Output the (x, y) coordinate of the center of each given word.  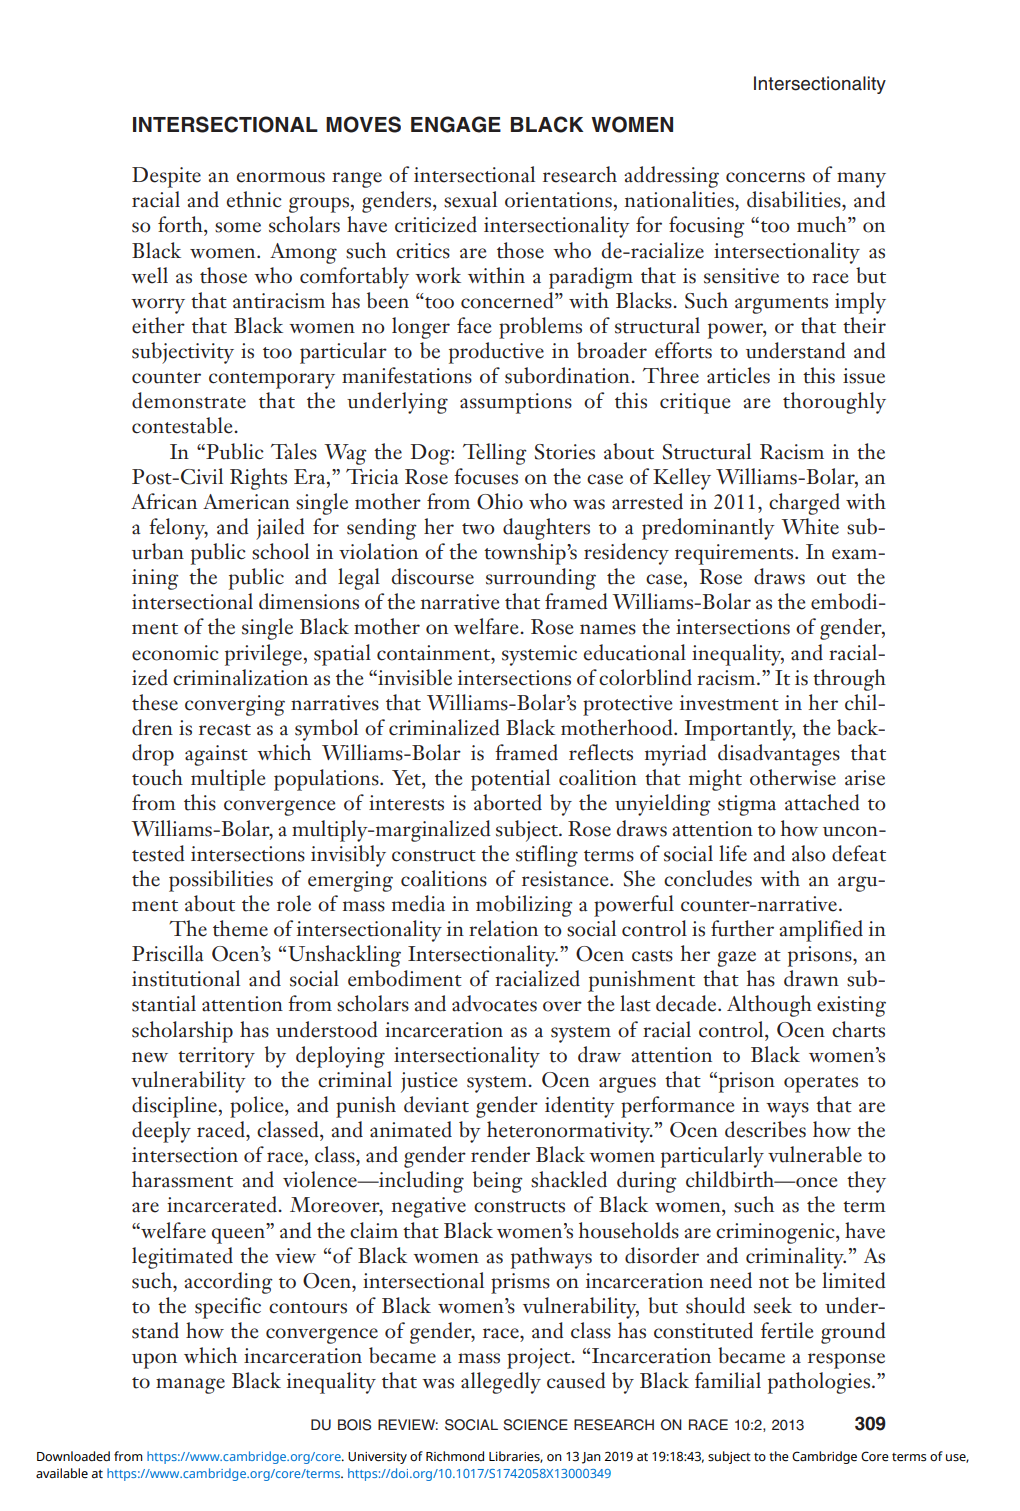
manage (190, 1386)
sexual (470, 199)
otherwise (793, 777)
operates (821, 1084)
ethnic (254, 199)
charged (804, 504)
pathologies (819, 1383)
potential (510, 780)
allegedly (501, 1383)
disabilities (795, 199)
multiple (228, 780)
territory (216, 1057)
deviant (436, 1104)
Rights (258, 479)
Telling (495, 454)
